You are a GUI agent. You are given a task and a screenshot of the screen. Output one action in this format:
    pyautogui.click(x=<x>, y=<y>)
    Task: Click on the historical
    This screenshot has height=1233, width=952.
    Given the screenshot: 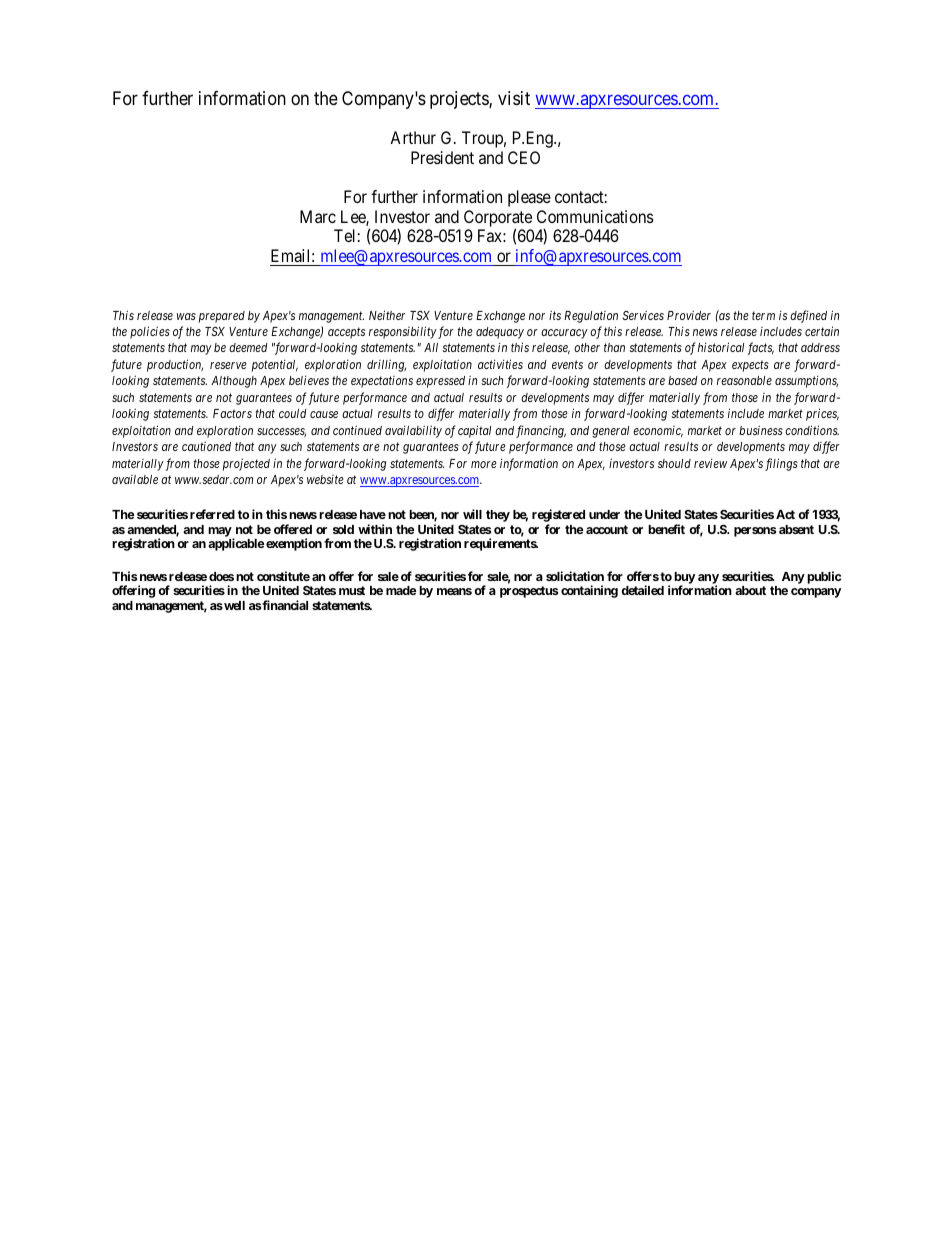 What is the action you would take?
    pyautogui.click(x=723, y=348)
